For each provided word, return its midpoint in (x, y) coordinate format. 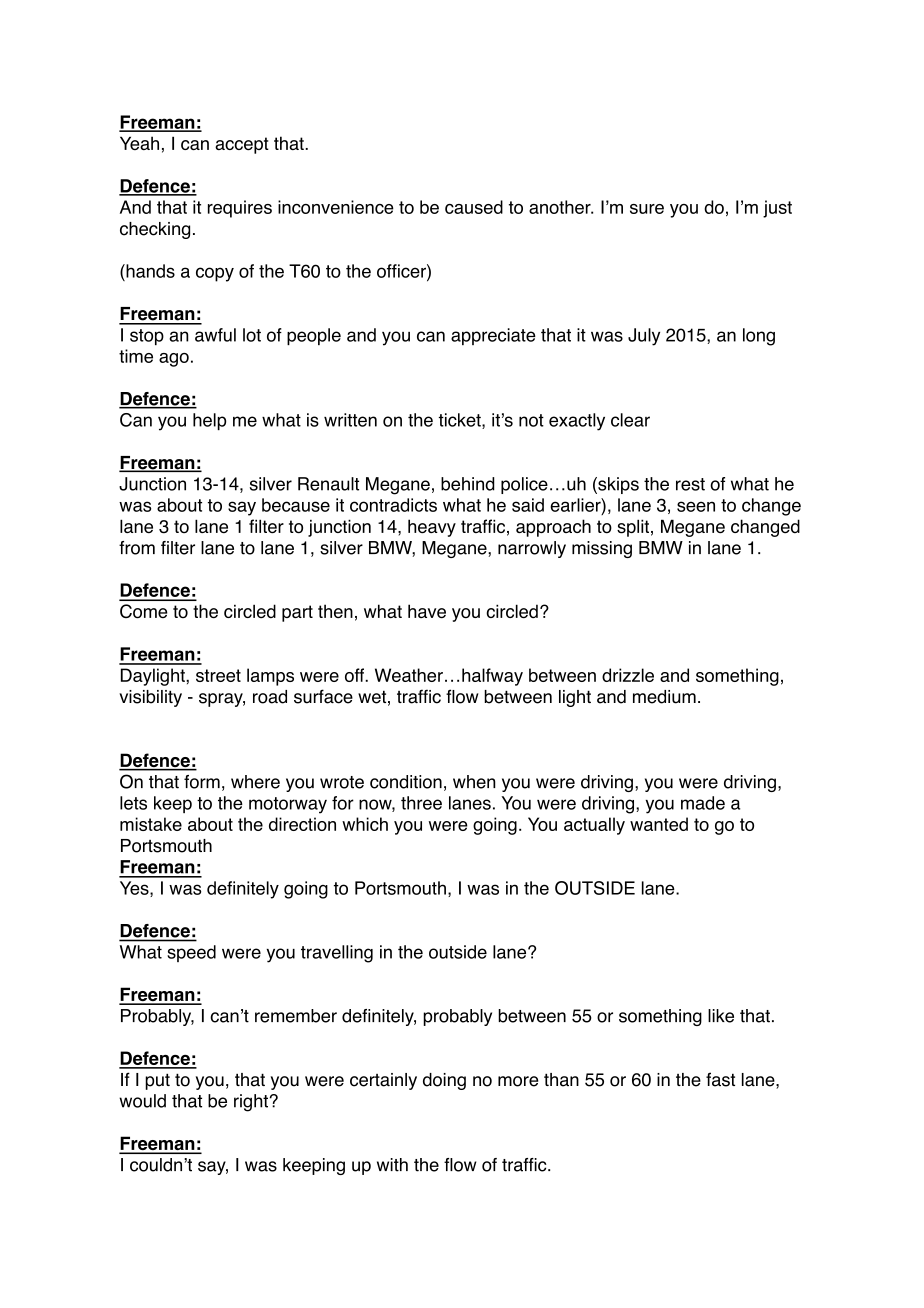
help (209, 421)
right (251, 1103)
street (218, 675)
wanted (659, 824)
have (427, 611)
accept (242, 145)
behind (468, 484)
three (421, 803)
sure (647, 209)
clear (630, 420)
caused (474, 207)
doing (444, 1081)
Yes (135, 889)
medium (664, 697)
